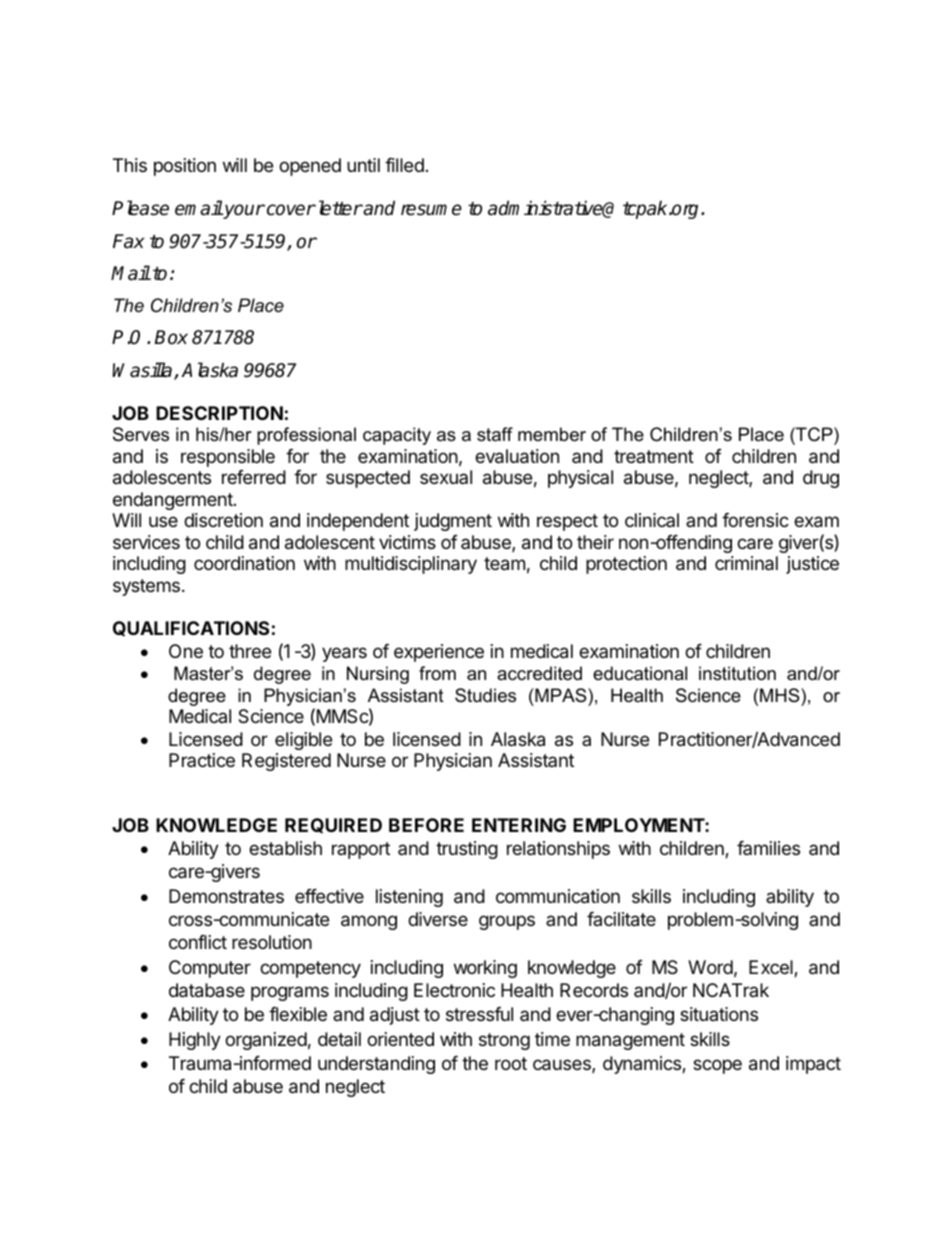 The image size is (952, 1233). Describe the element at coordinates (654, 456) in the screenshot. I see `treatment` at that location.
